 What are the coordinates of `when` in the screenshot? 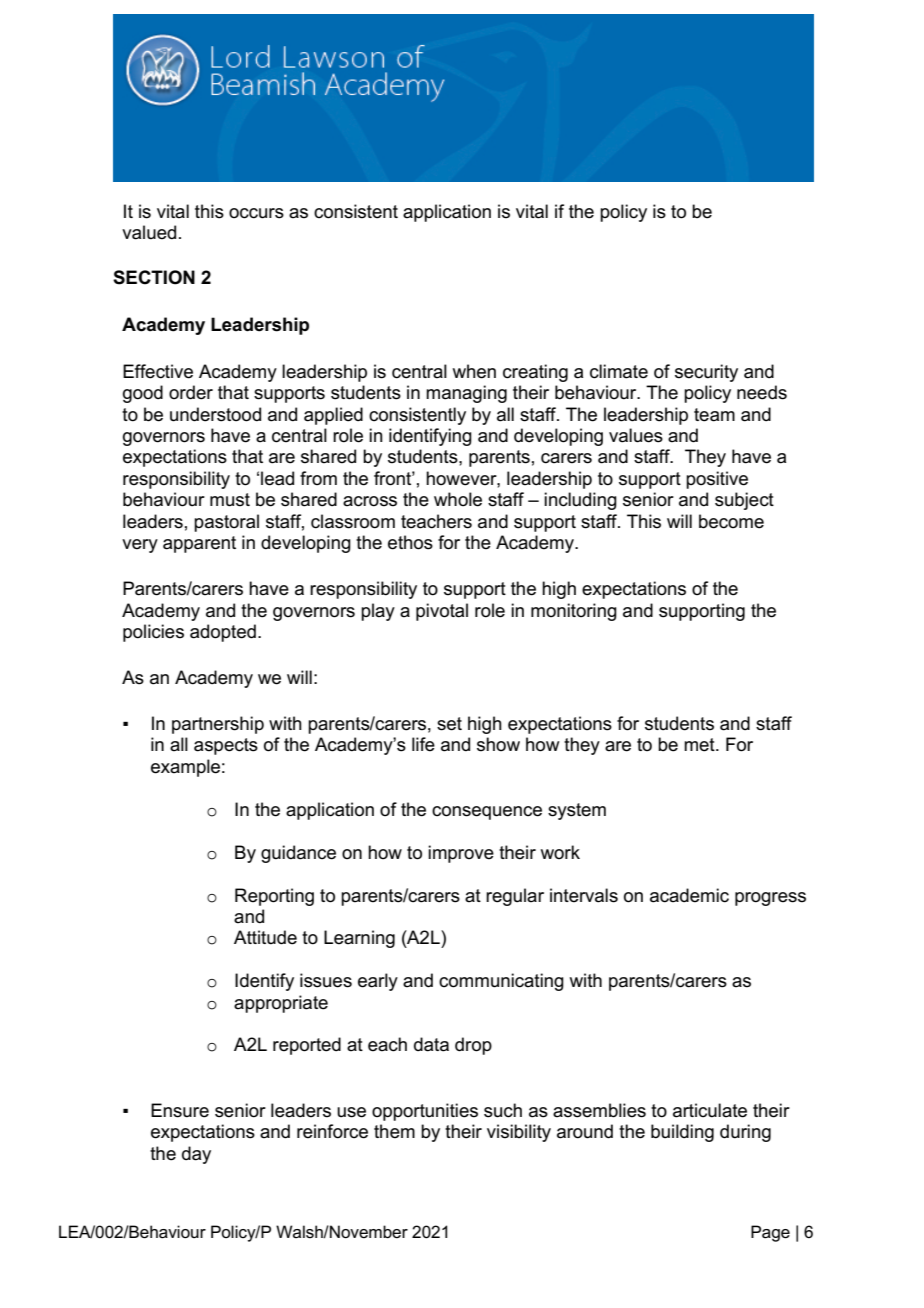 It's located at (474, 371).
